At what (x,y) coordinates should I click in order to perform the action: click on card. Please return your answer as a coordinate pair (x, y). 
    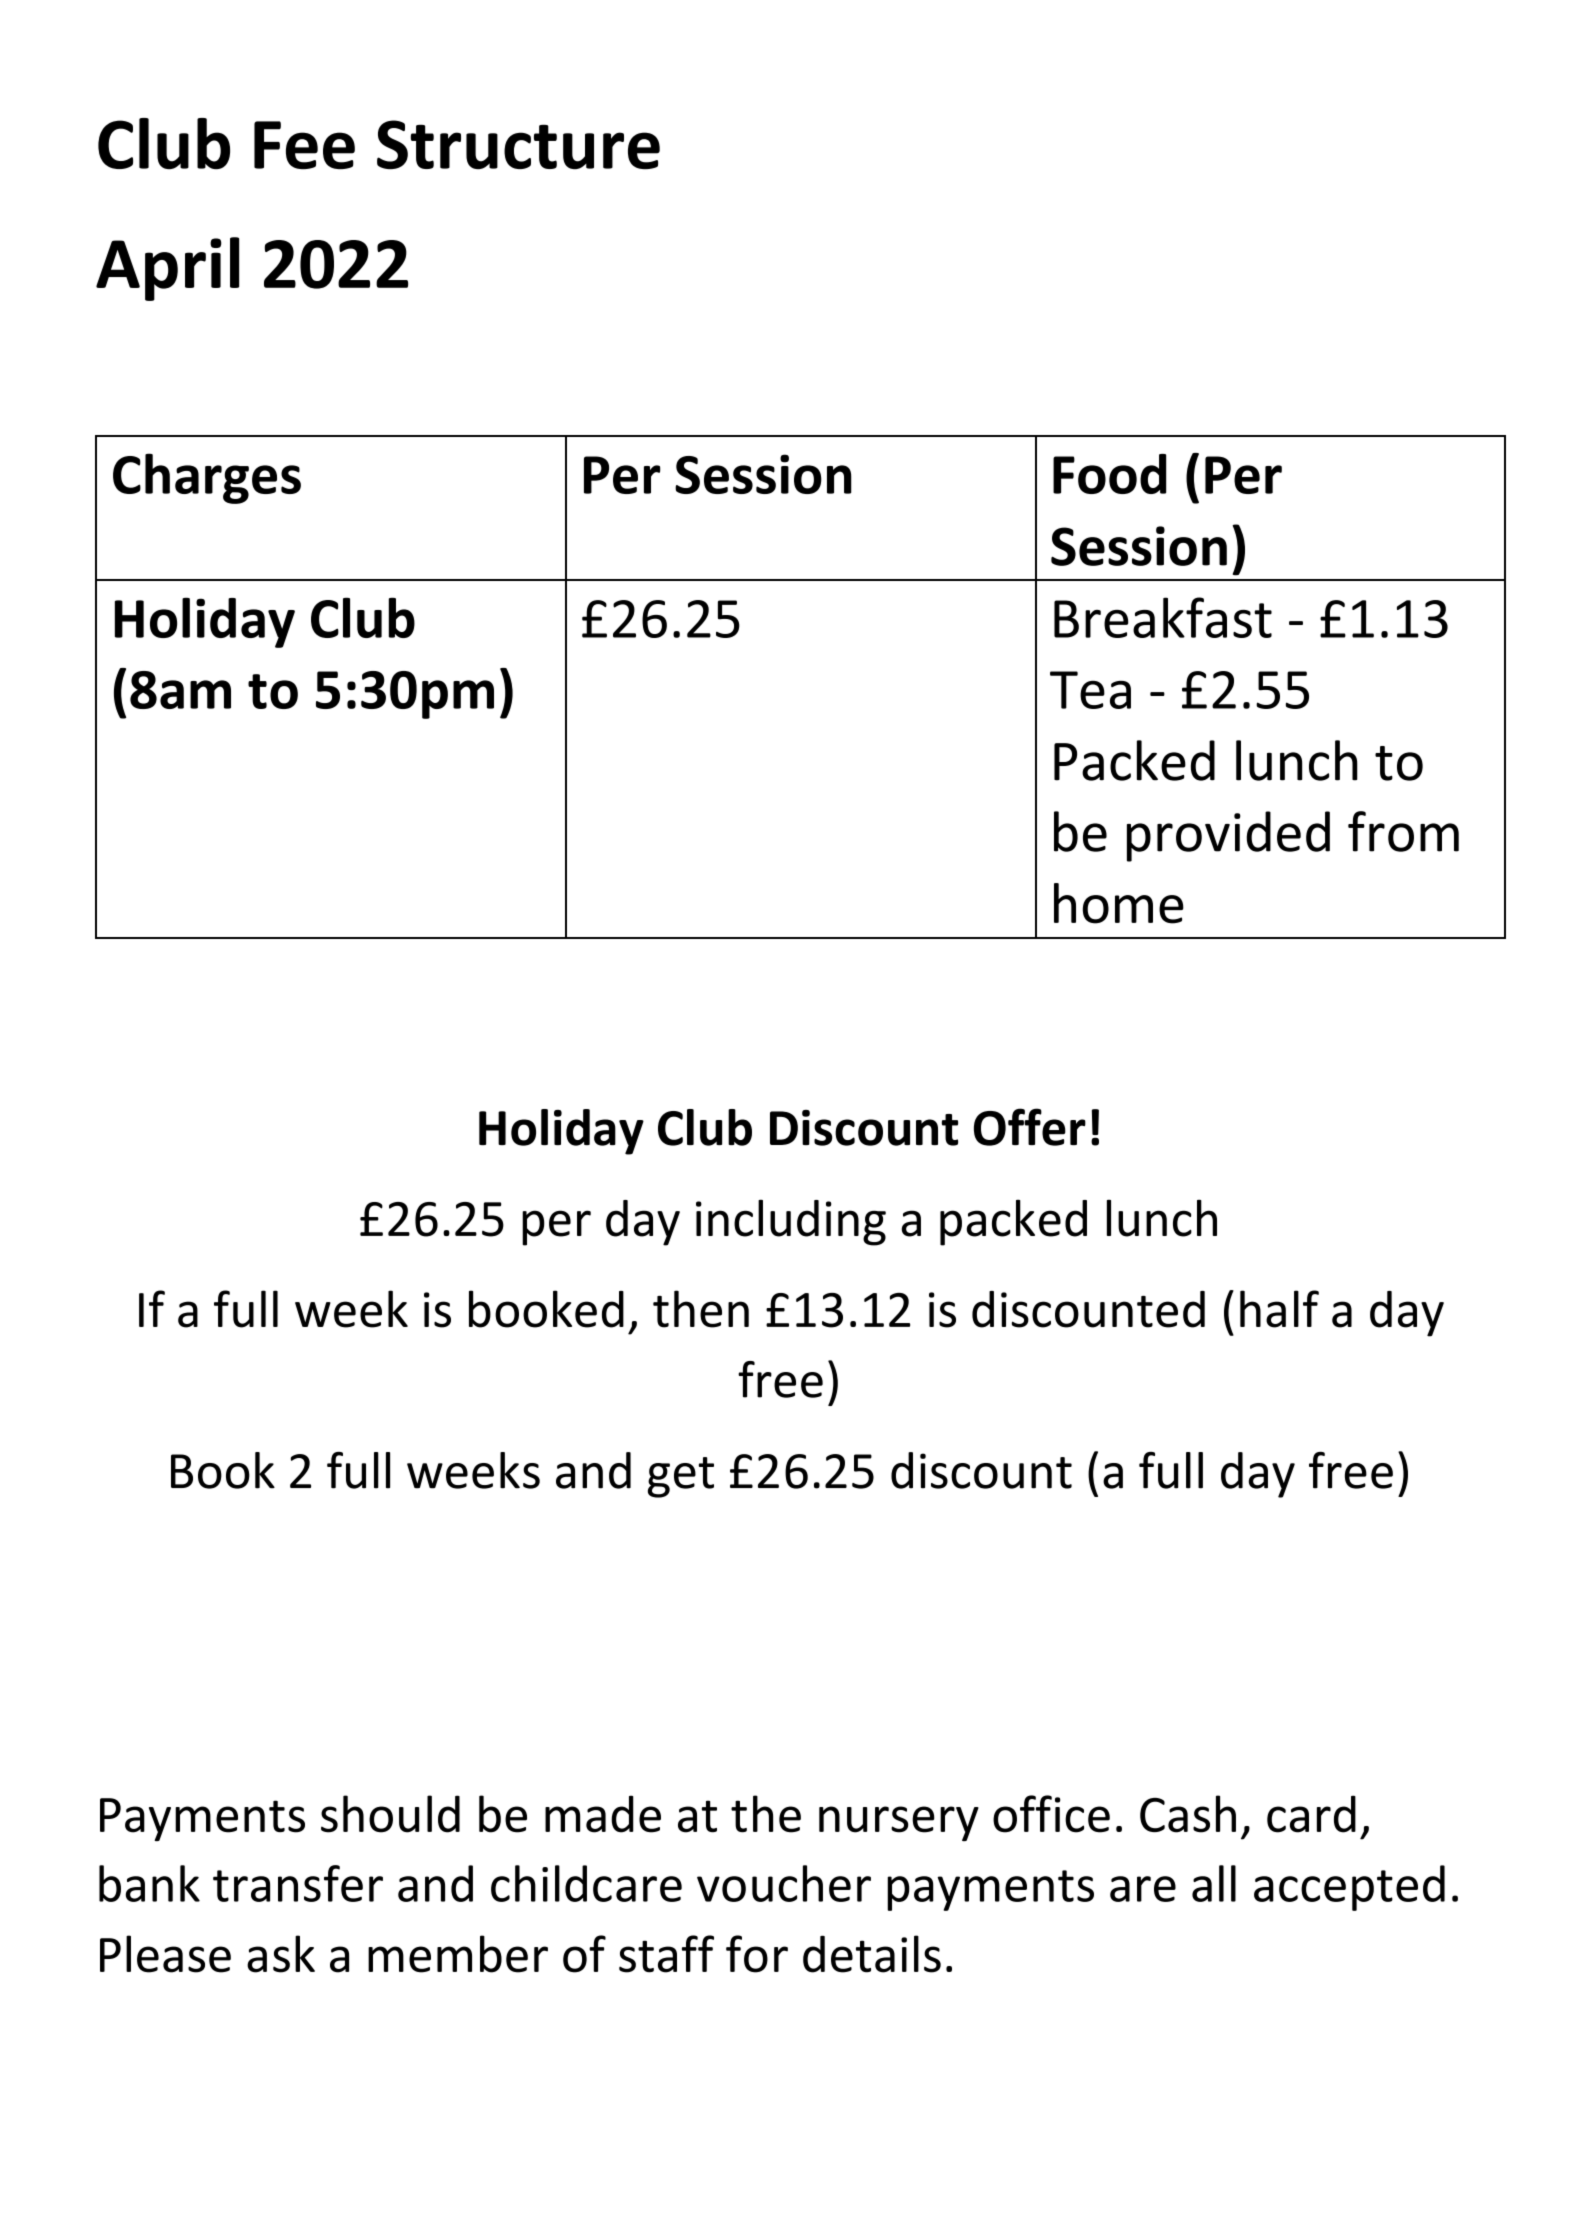
    Looking at the image, I should click on (1311, 1814).
